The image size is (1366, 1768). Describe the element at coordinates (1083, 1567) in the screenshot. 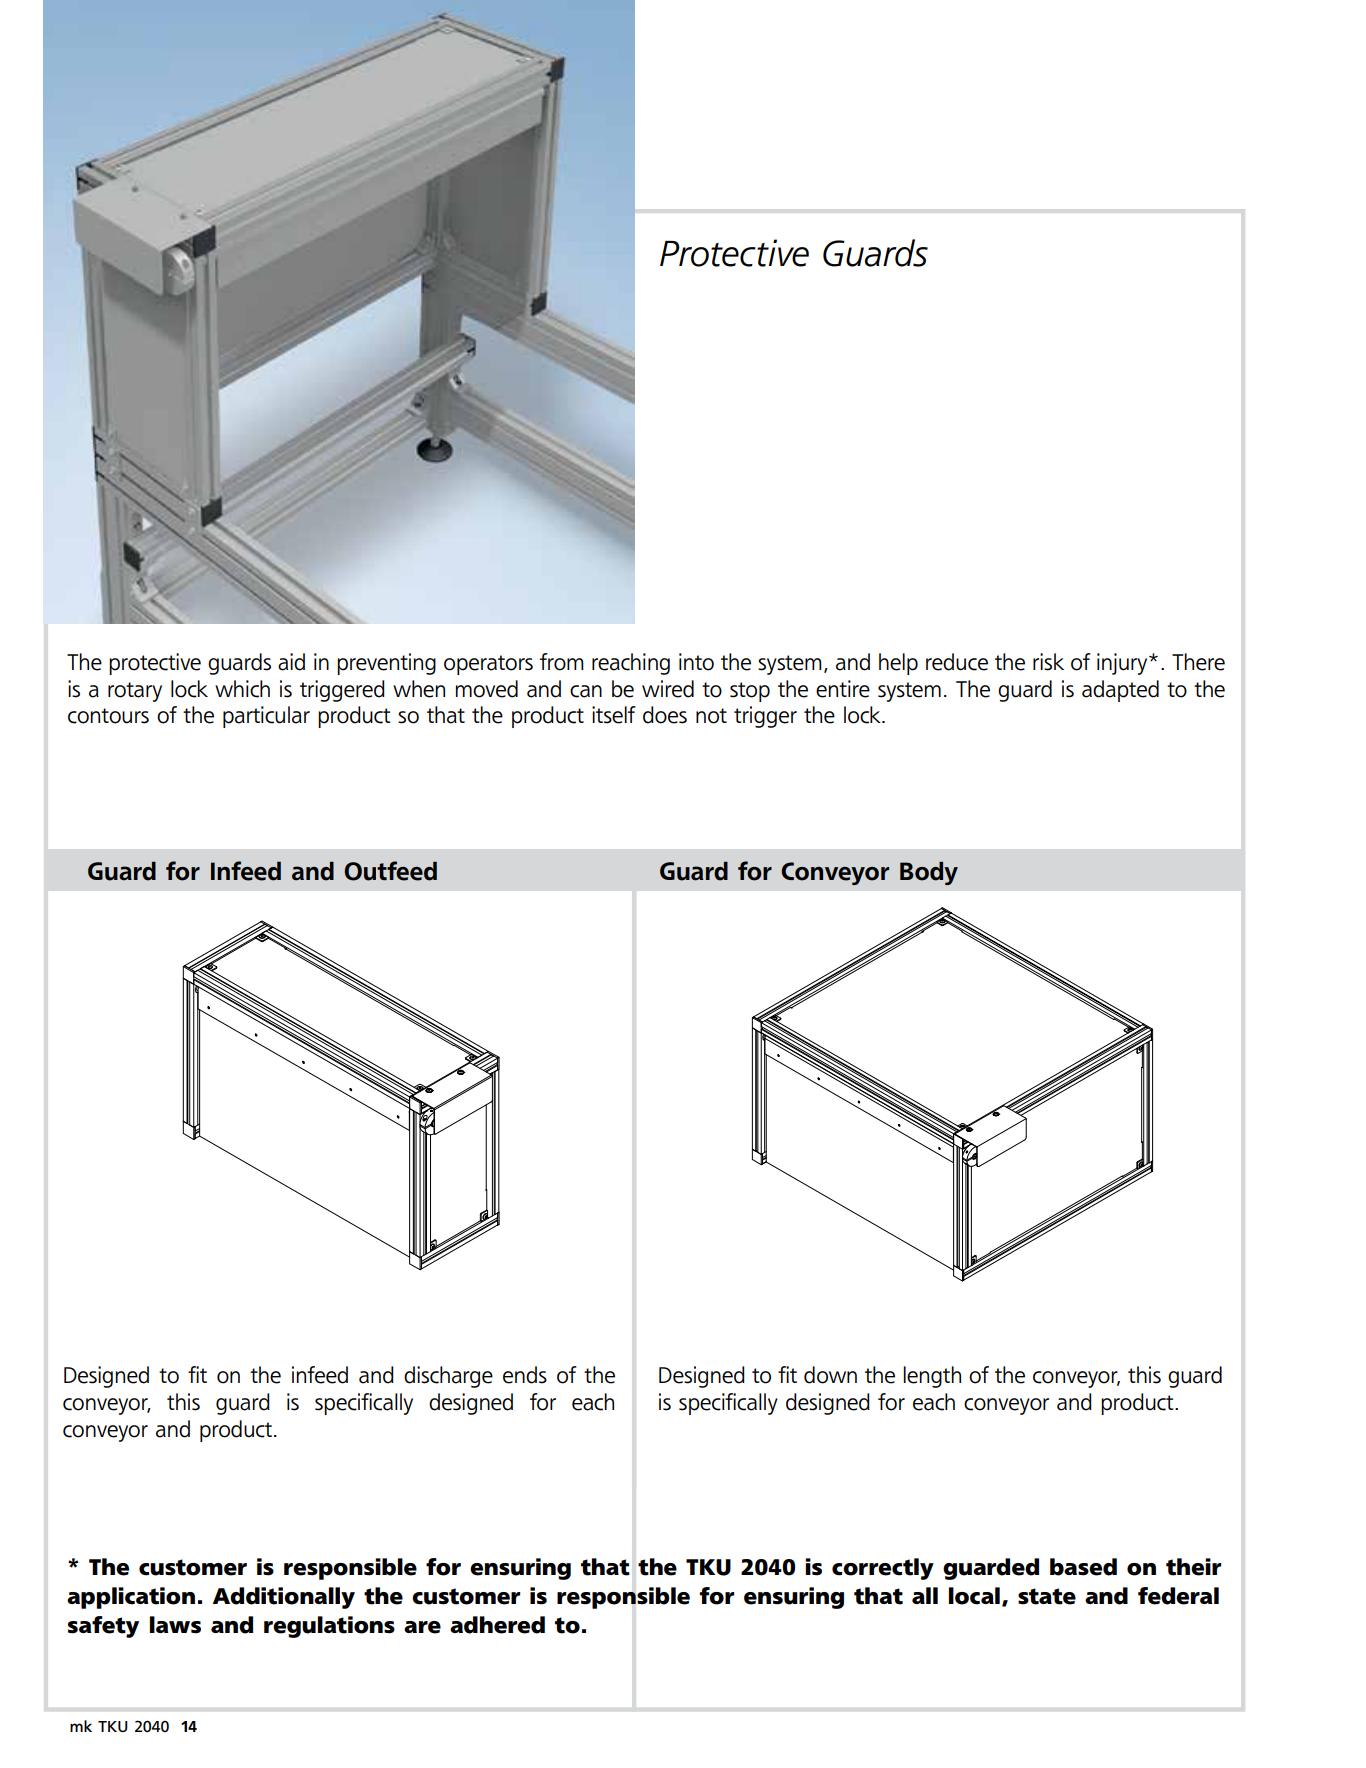

I see `based` at that location.
